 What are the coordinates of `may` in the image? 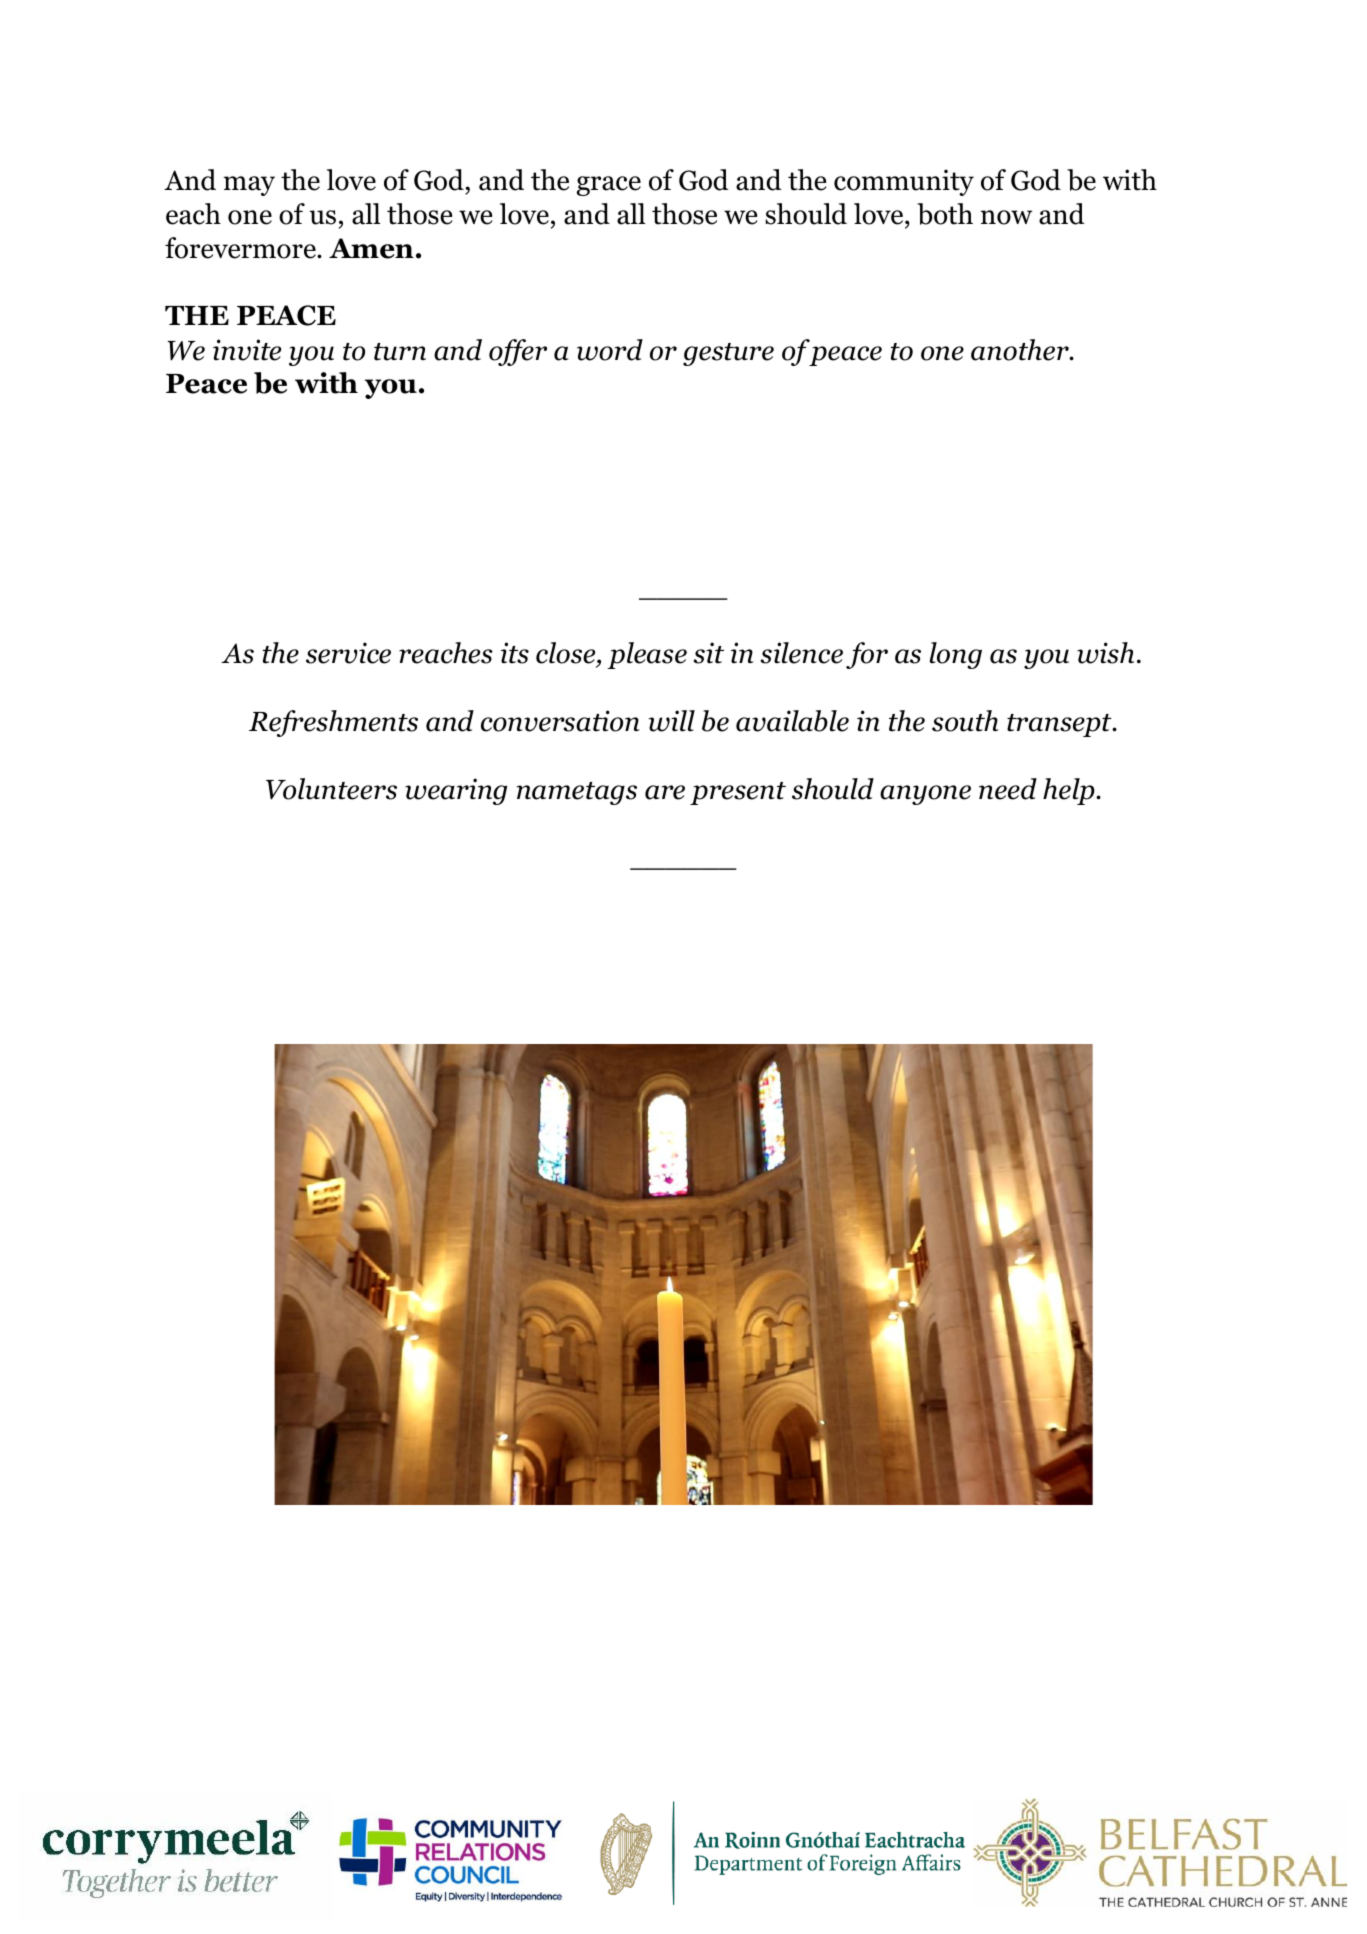 It's located at (249, 186).
